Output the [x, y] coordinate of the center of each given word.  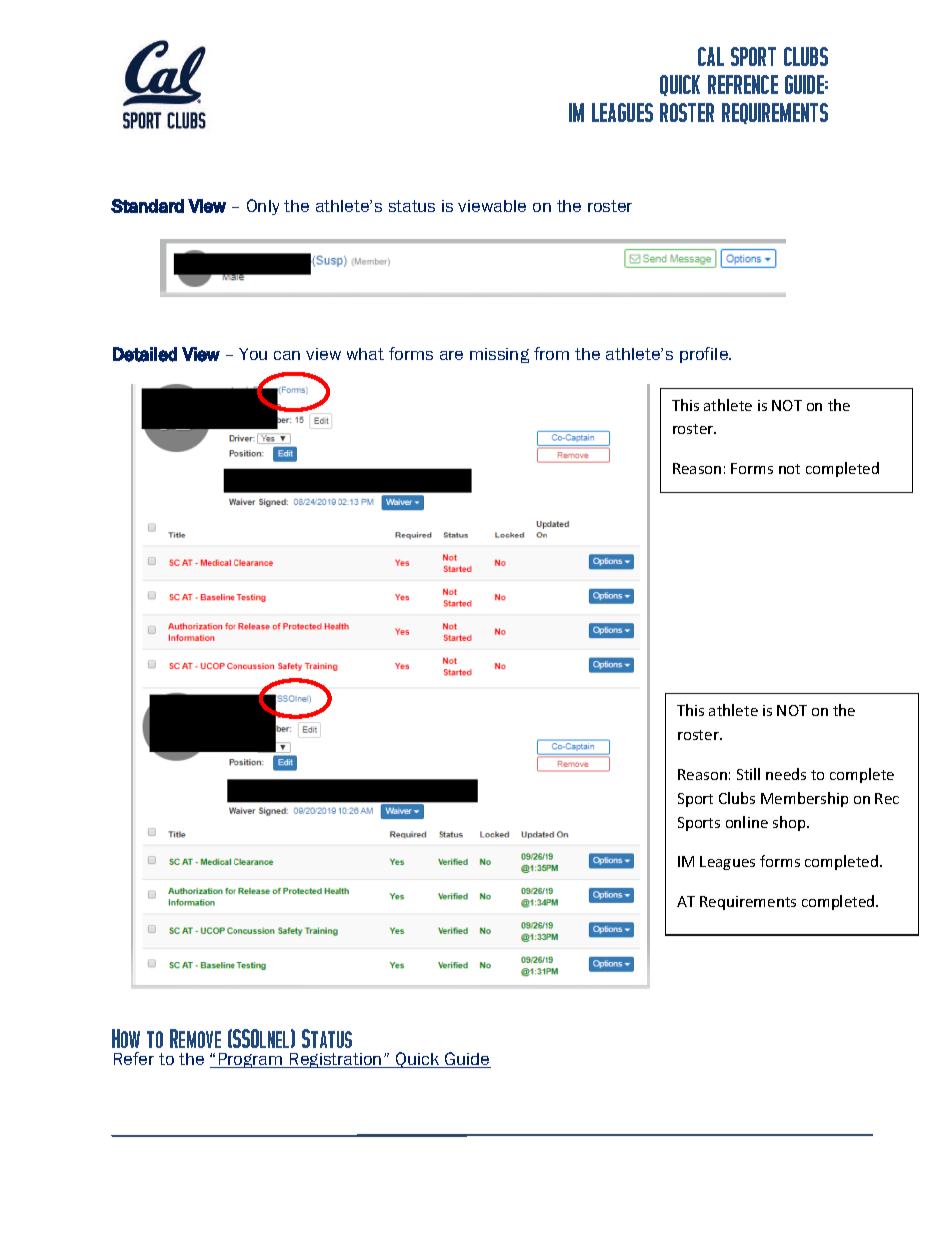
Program [250, 1060]
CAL [711, 56]
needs [786, 774]
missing [499, 355]
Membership [804, 799]
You [253, 354]
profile [705, 355]
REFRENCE [743, 84]
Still [748, 774]
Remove [195, 1038]
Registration [336, 1060]
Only [263, 207]
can [287, 355]
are [451, 355]
